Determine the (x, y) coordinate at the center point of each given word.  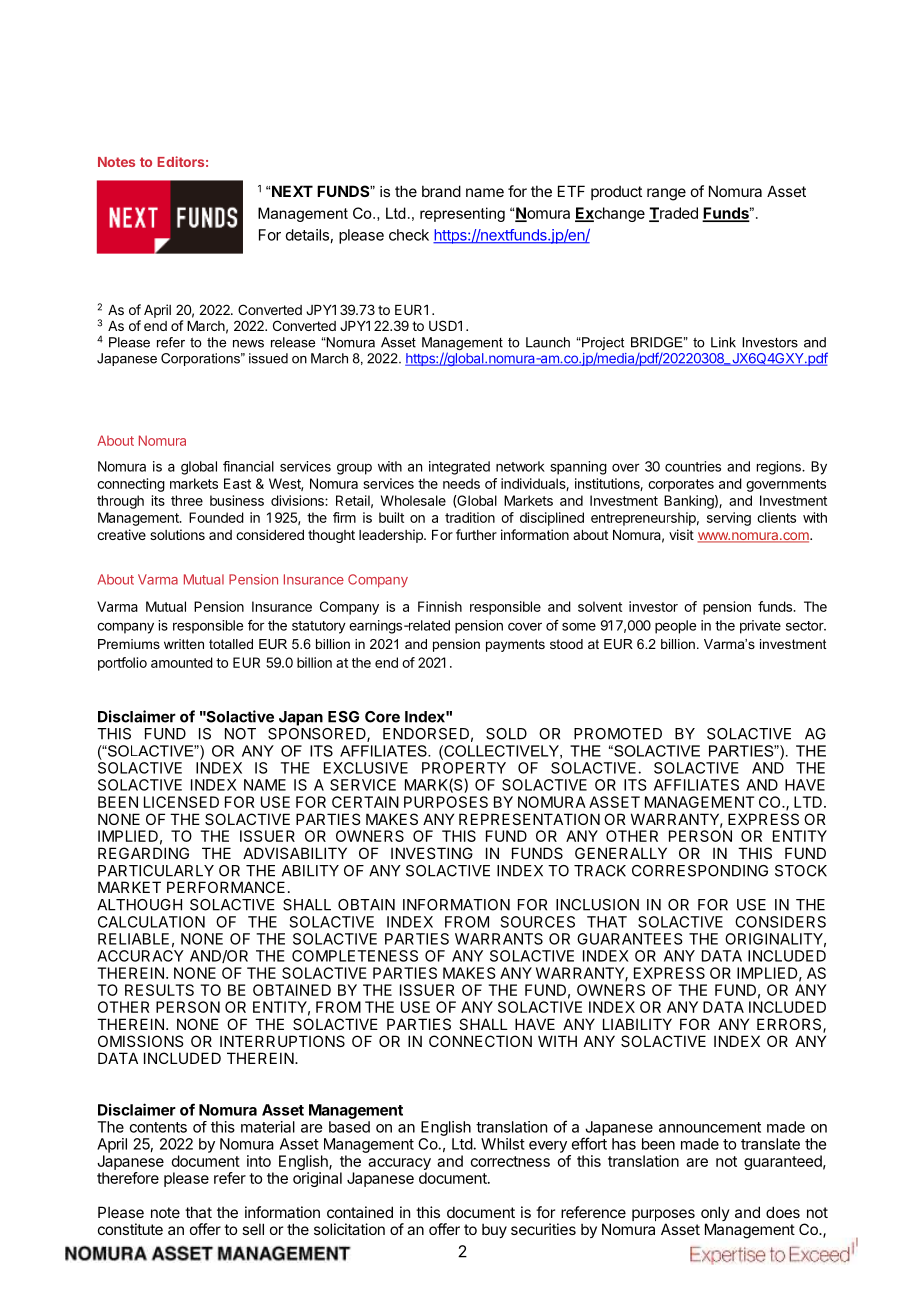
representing (462, 214)
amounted (182, 662)
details (307, 235)
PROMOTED (618, 734)
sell (253, 1229)
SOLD (506, 734)
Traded (673, 214)
